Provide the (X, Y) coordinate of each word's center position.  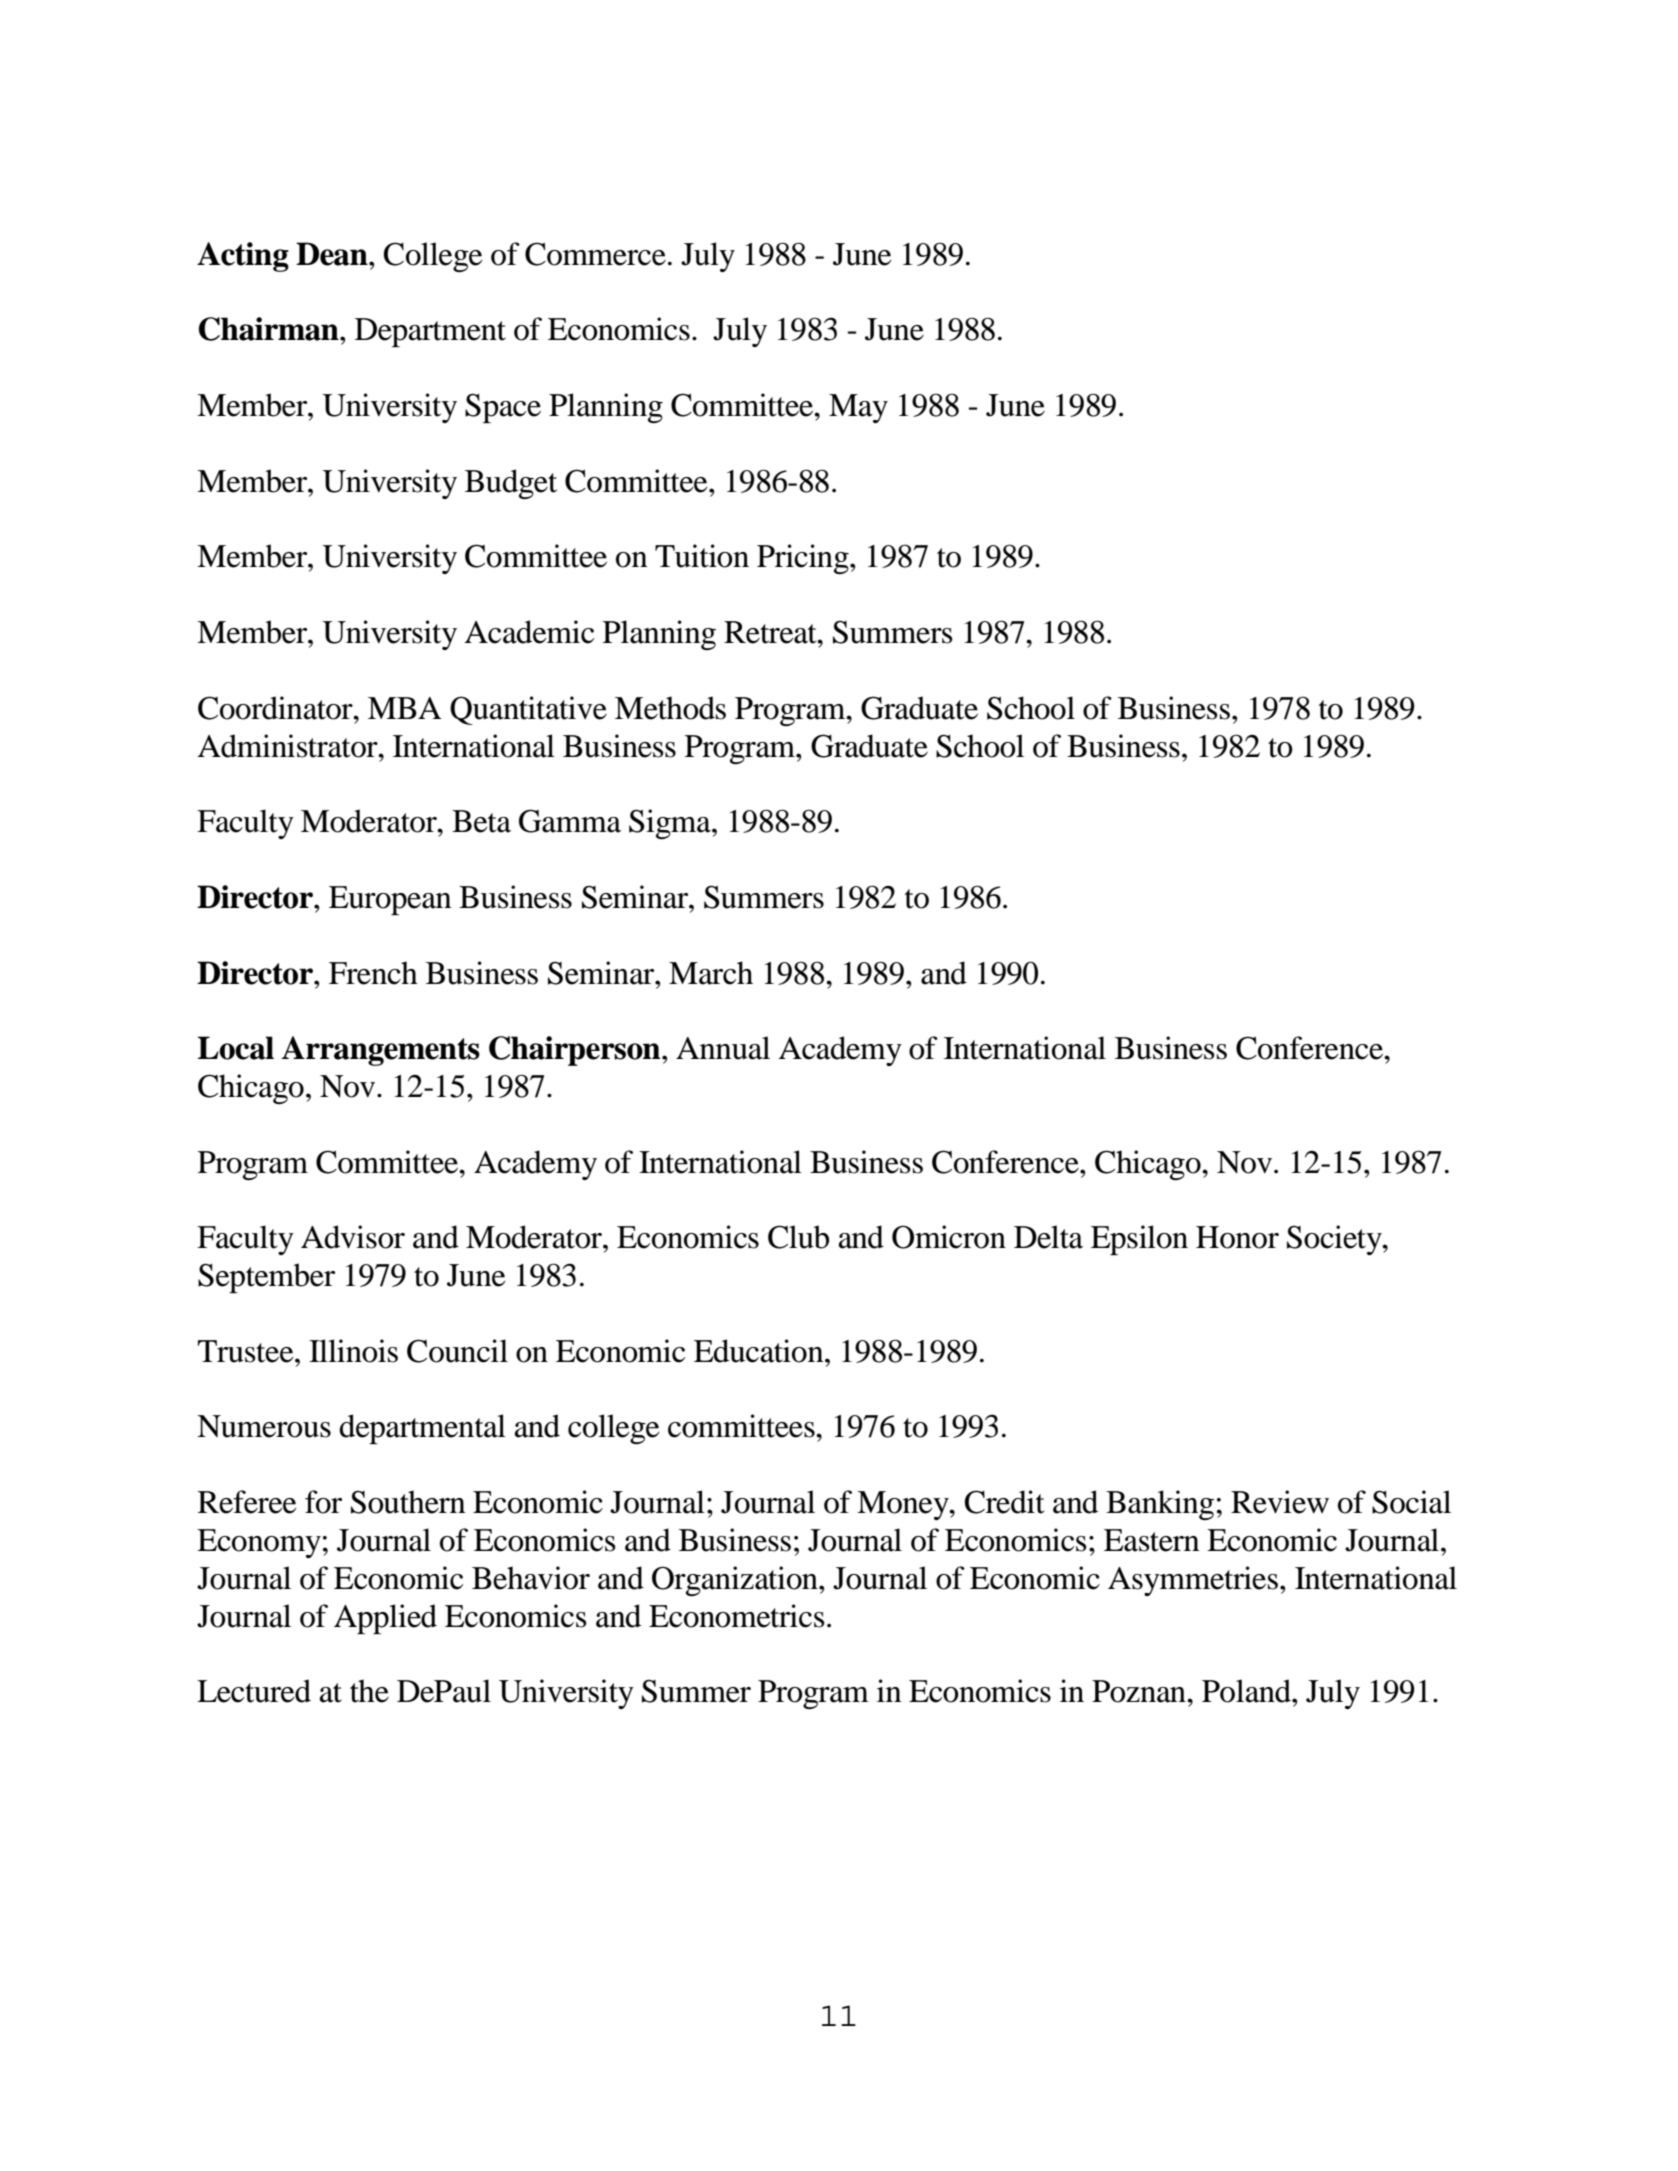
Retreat (771, 632)
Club (798, 1237)
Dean (333, 254)
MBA (405, 708)
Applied (385, 1619)
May (858, 408)
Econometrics (737, 1616)
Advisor (353, 1237)
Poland (1248, 1691)
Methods (670, 708)
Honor (1237, 1237)
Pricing (804, 559)
